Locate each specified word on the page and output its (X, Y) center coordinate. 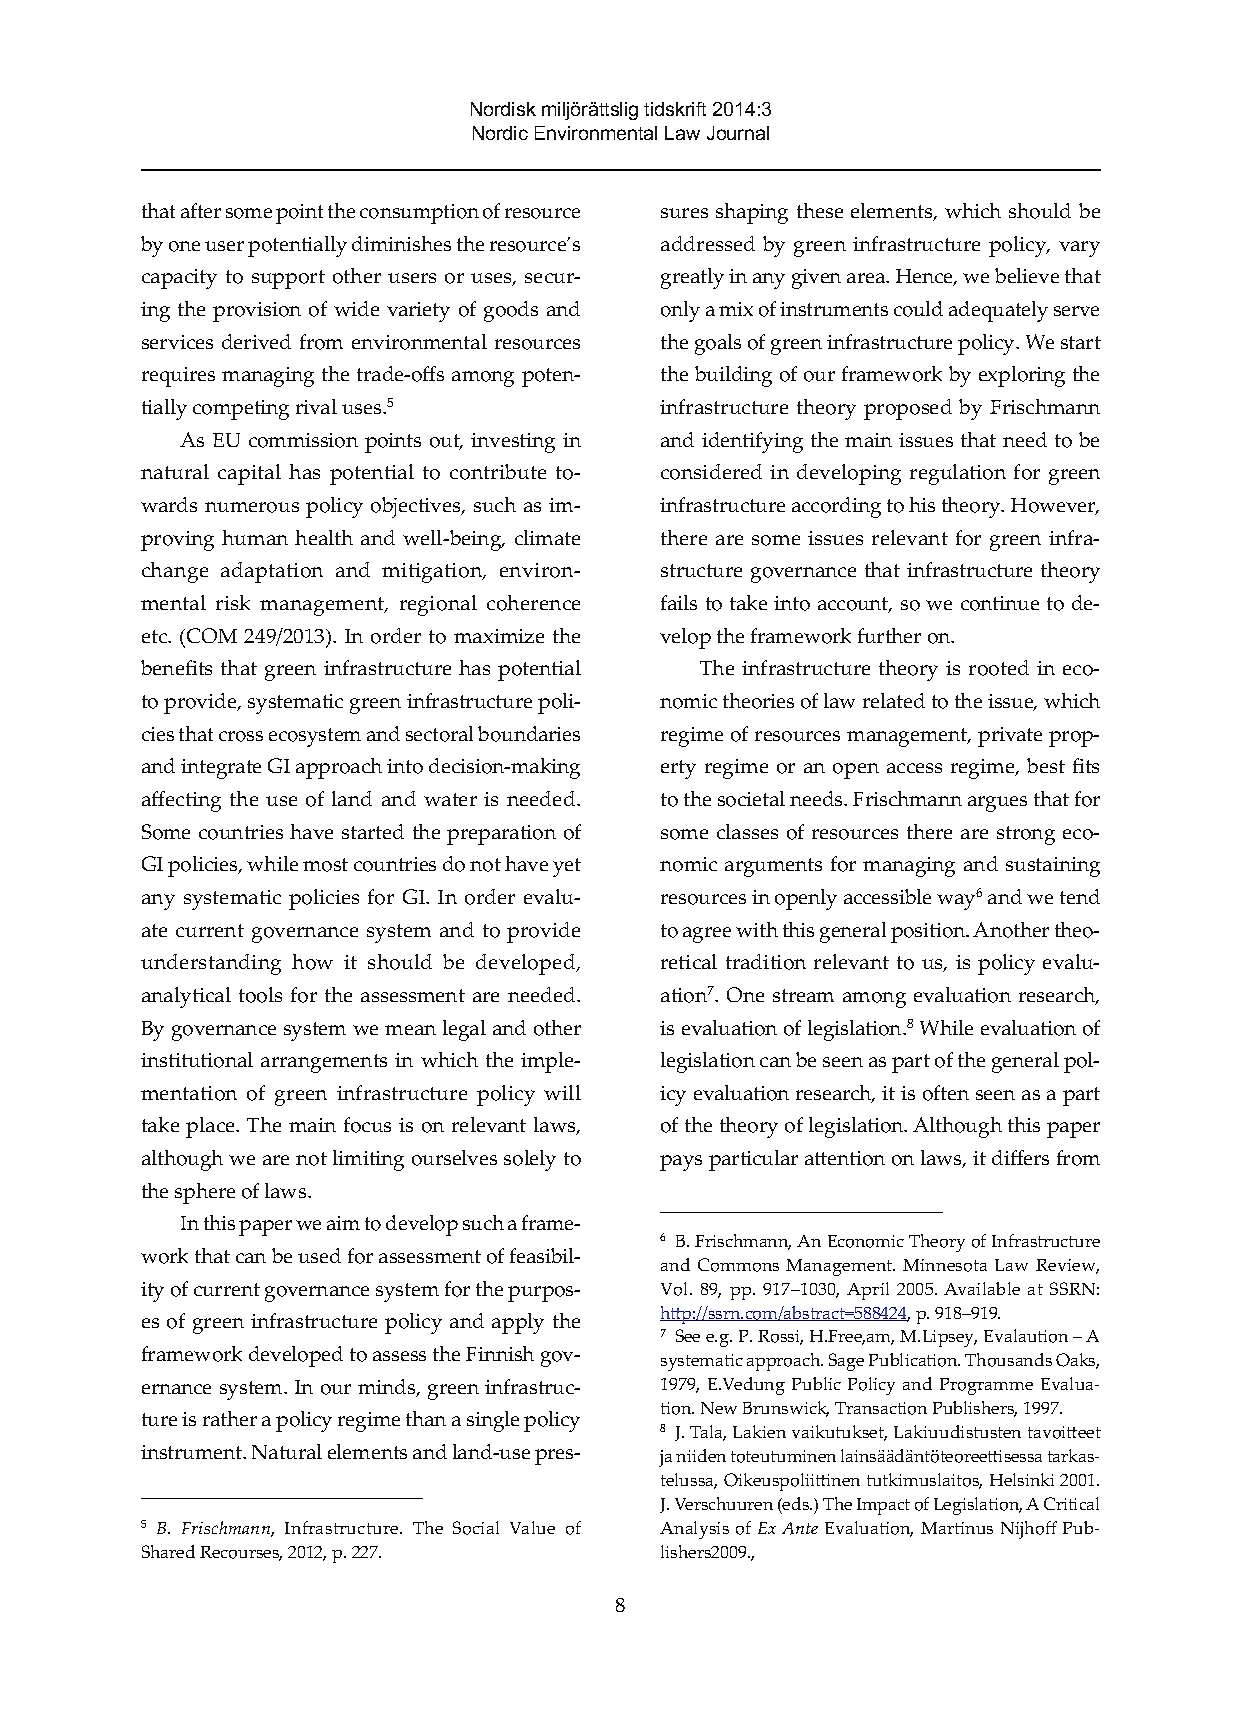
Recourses (241, 1553)
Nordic (500, 133)
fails (679, 602)
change (175, 572)
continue (1000, 603)
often (946, 1093)
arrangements (324, 1063)
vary (1079, 249)
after (201, 210)
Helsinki (1022, 1479)
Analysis (694, 1530)
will (562, 1092)
